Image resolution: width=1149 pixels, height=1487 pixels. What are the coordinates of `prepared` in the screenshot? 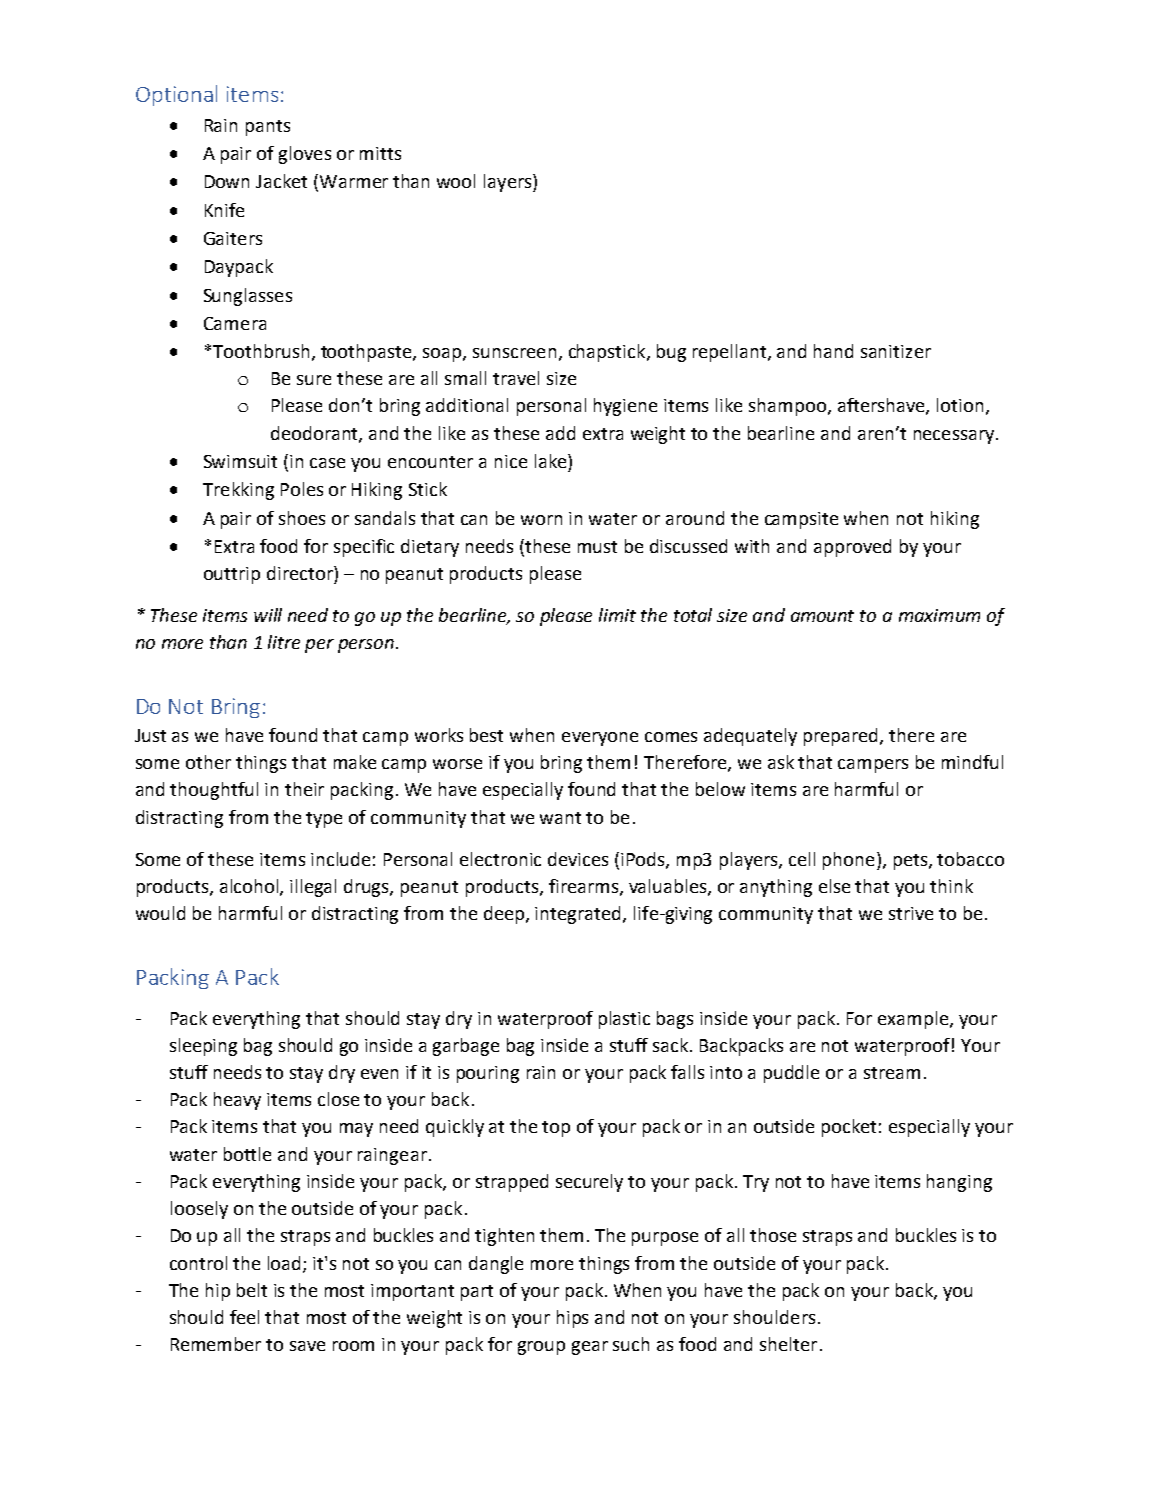 It's located at (840, 737).
